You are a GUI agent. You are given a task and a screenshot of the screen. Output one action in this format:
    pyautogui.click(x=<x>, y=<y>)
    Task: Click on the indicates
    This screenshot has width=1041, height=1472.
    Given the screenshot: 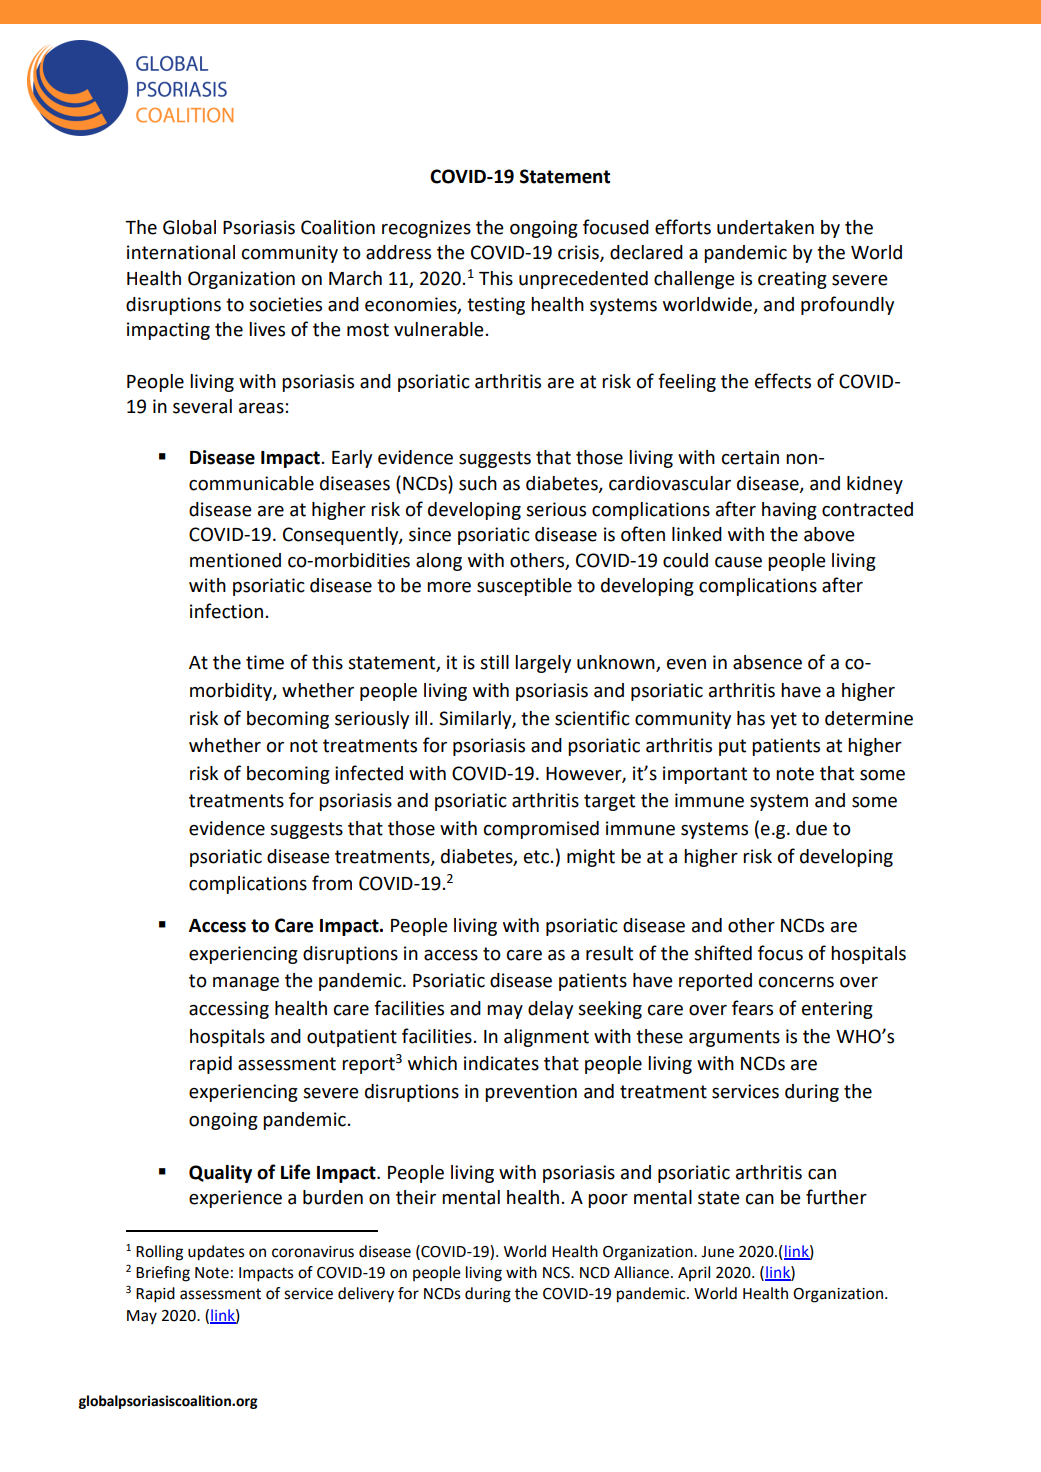 What is the action you would take?
    pyautogui.click(x=501, y=1063)
